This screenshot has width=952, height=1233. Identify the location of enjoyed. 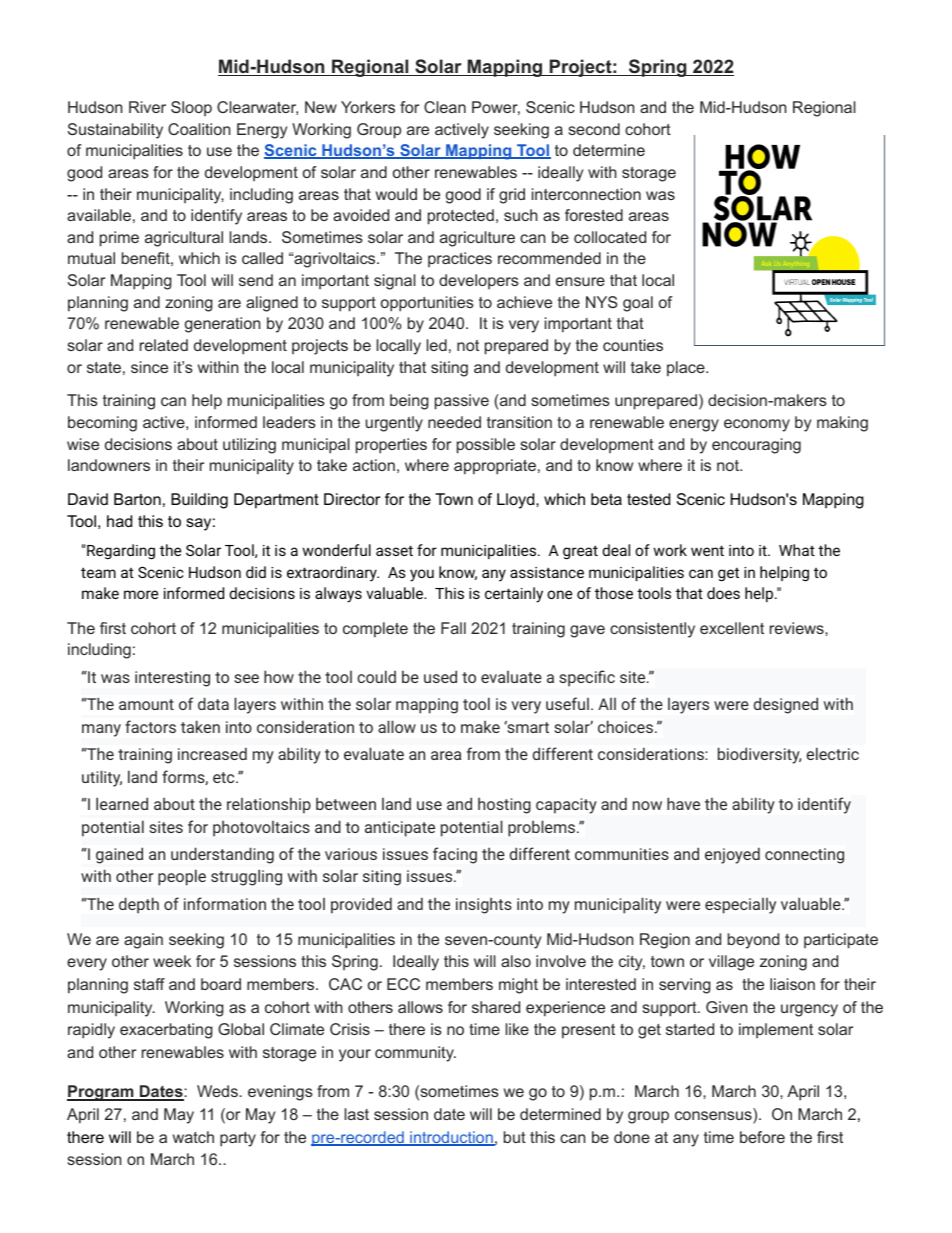
(732, 855).
